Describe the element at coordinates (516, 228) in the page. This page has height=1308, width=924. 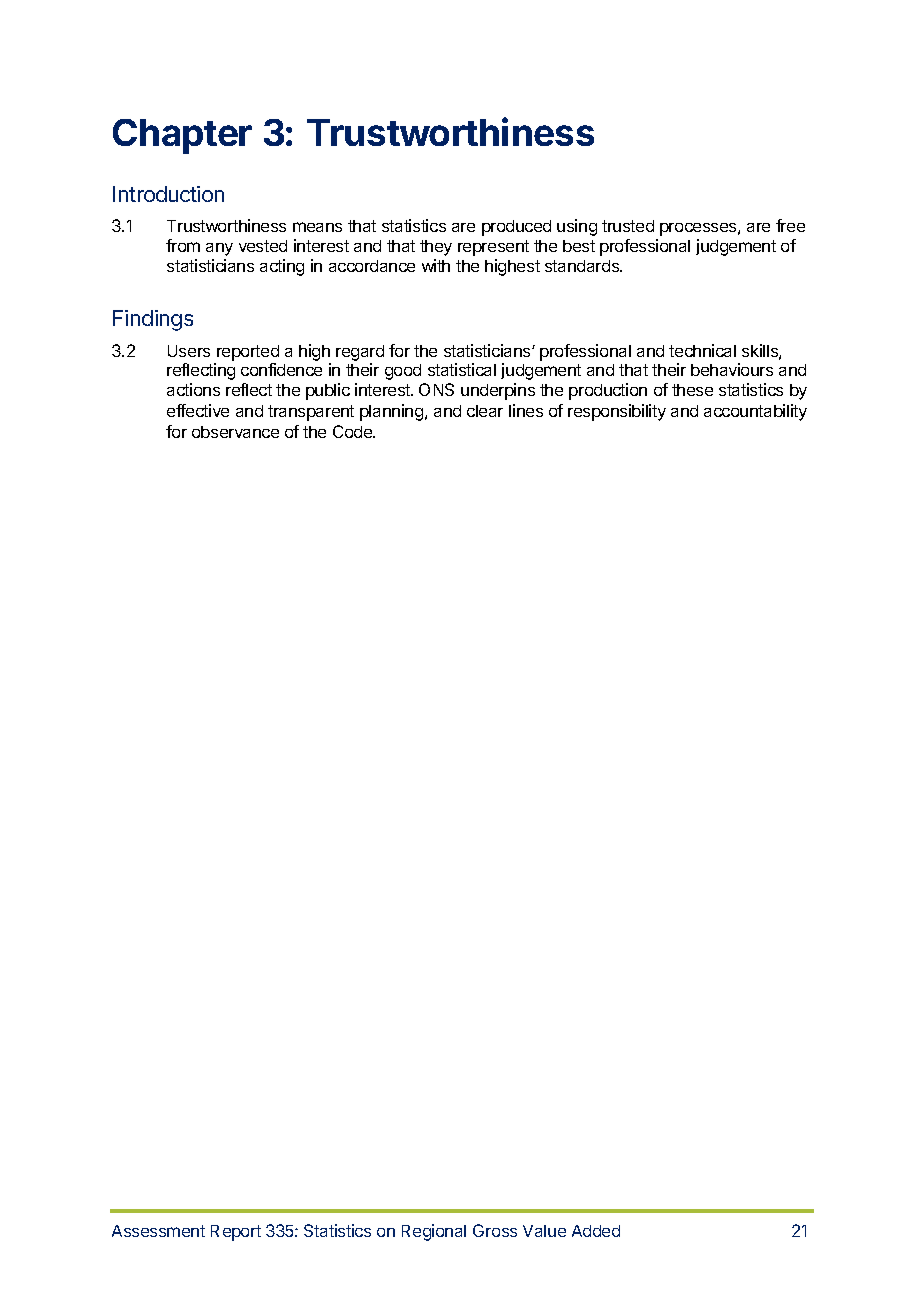
I see `produced` at that location.
